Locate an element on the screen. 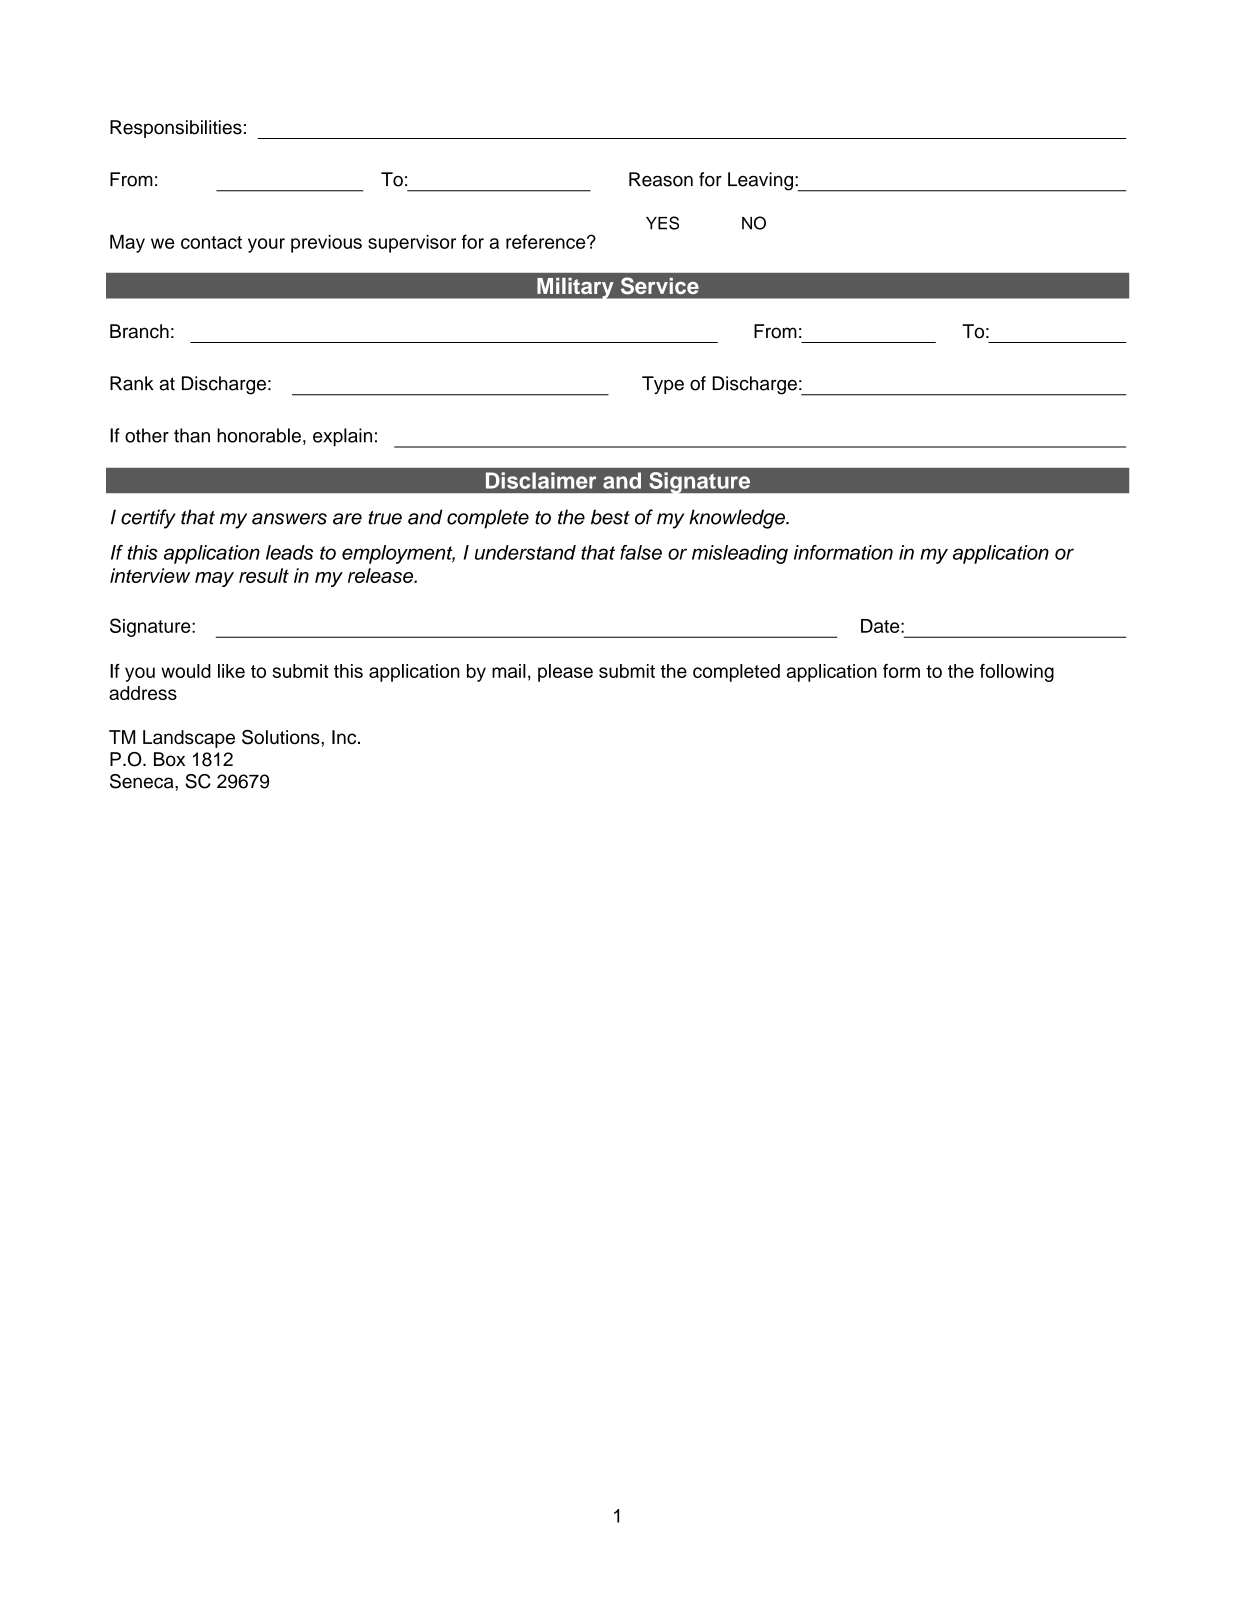  Disclaimer is located at coordinates (541, 480).
